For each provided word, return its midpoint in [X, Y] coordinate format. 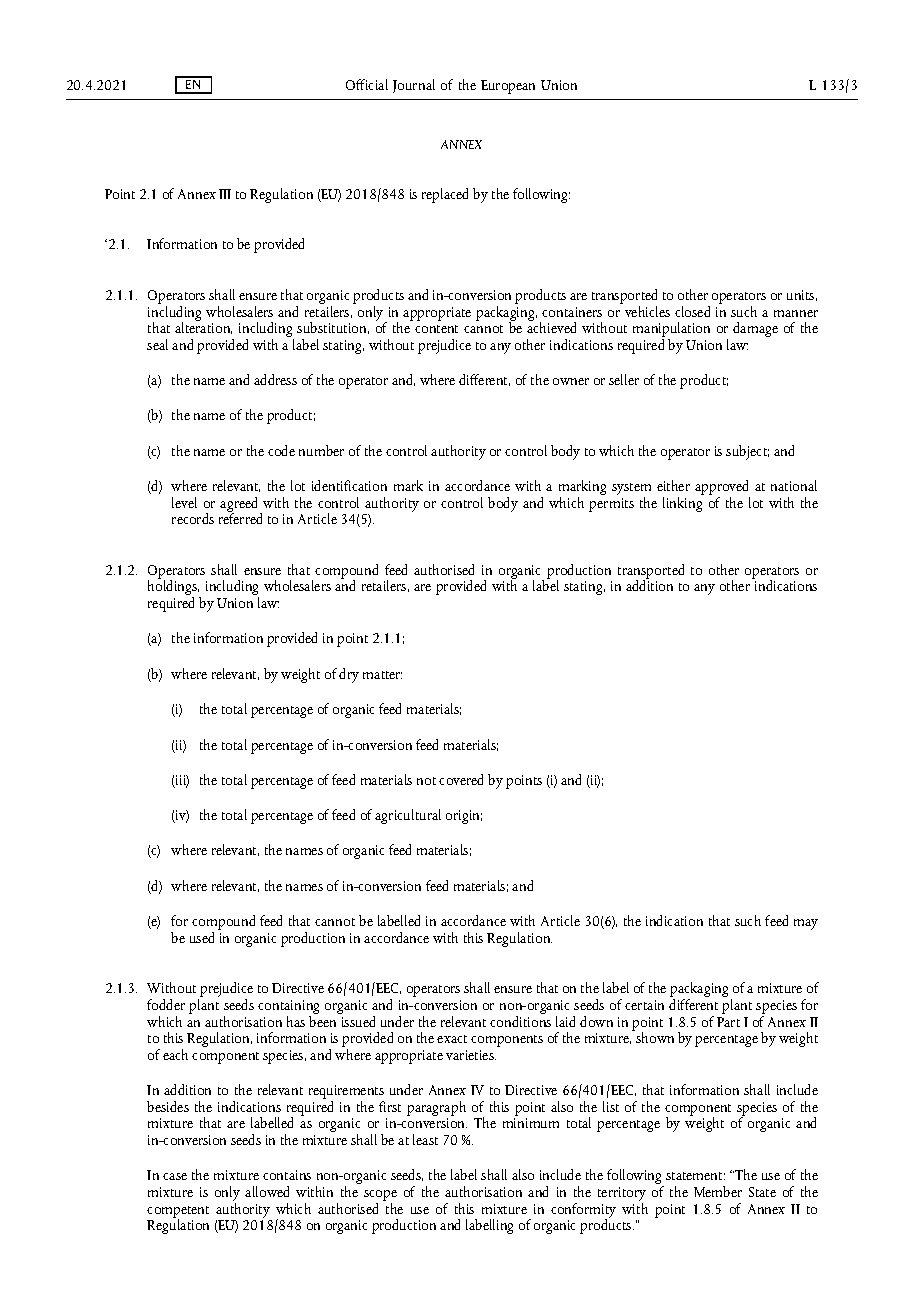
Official [367, 84]
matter [382, 675]
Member [718, 1191]
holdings [174, 588]
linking [683, 503]
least [425, 1139]
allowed [267, 1191]
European [508, 87]
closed [692, 311]
